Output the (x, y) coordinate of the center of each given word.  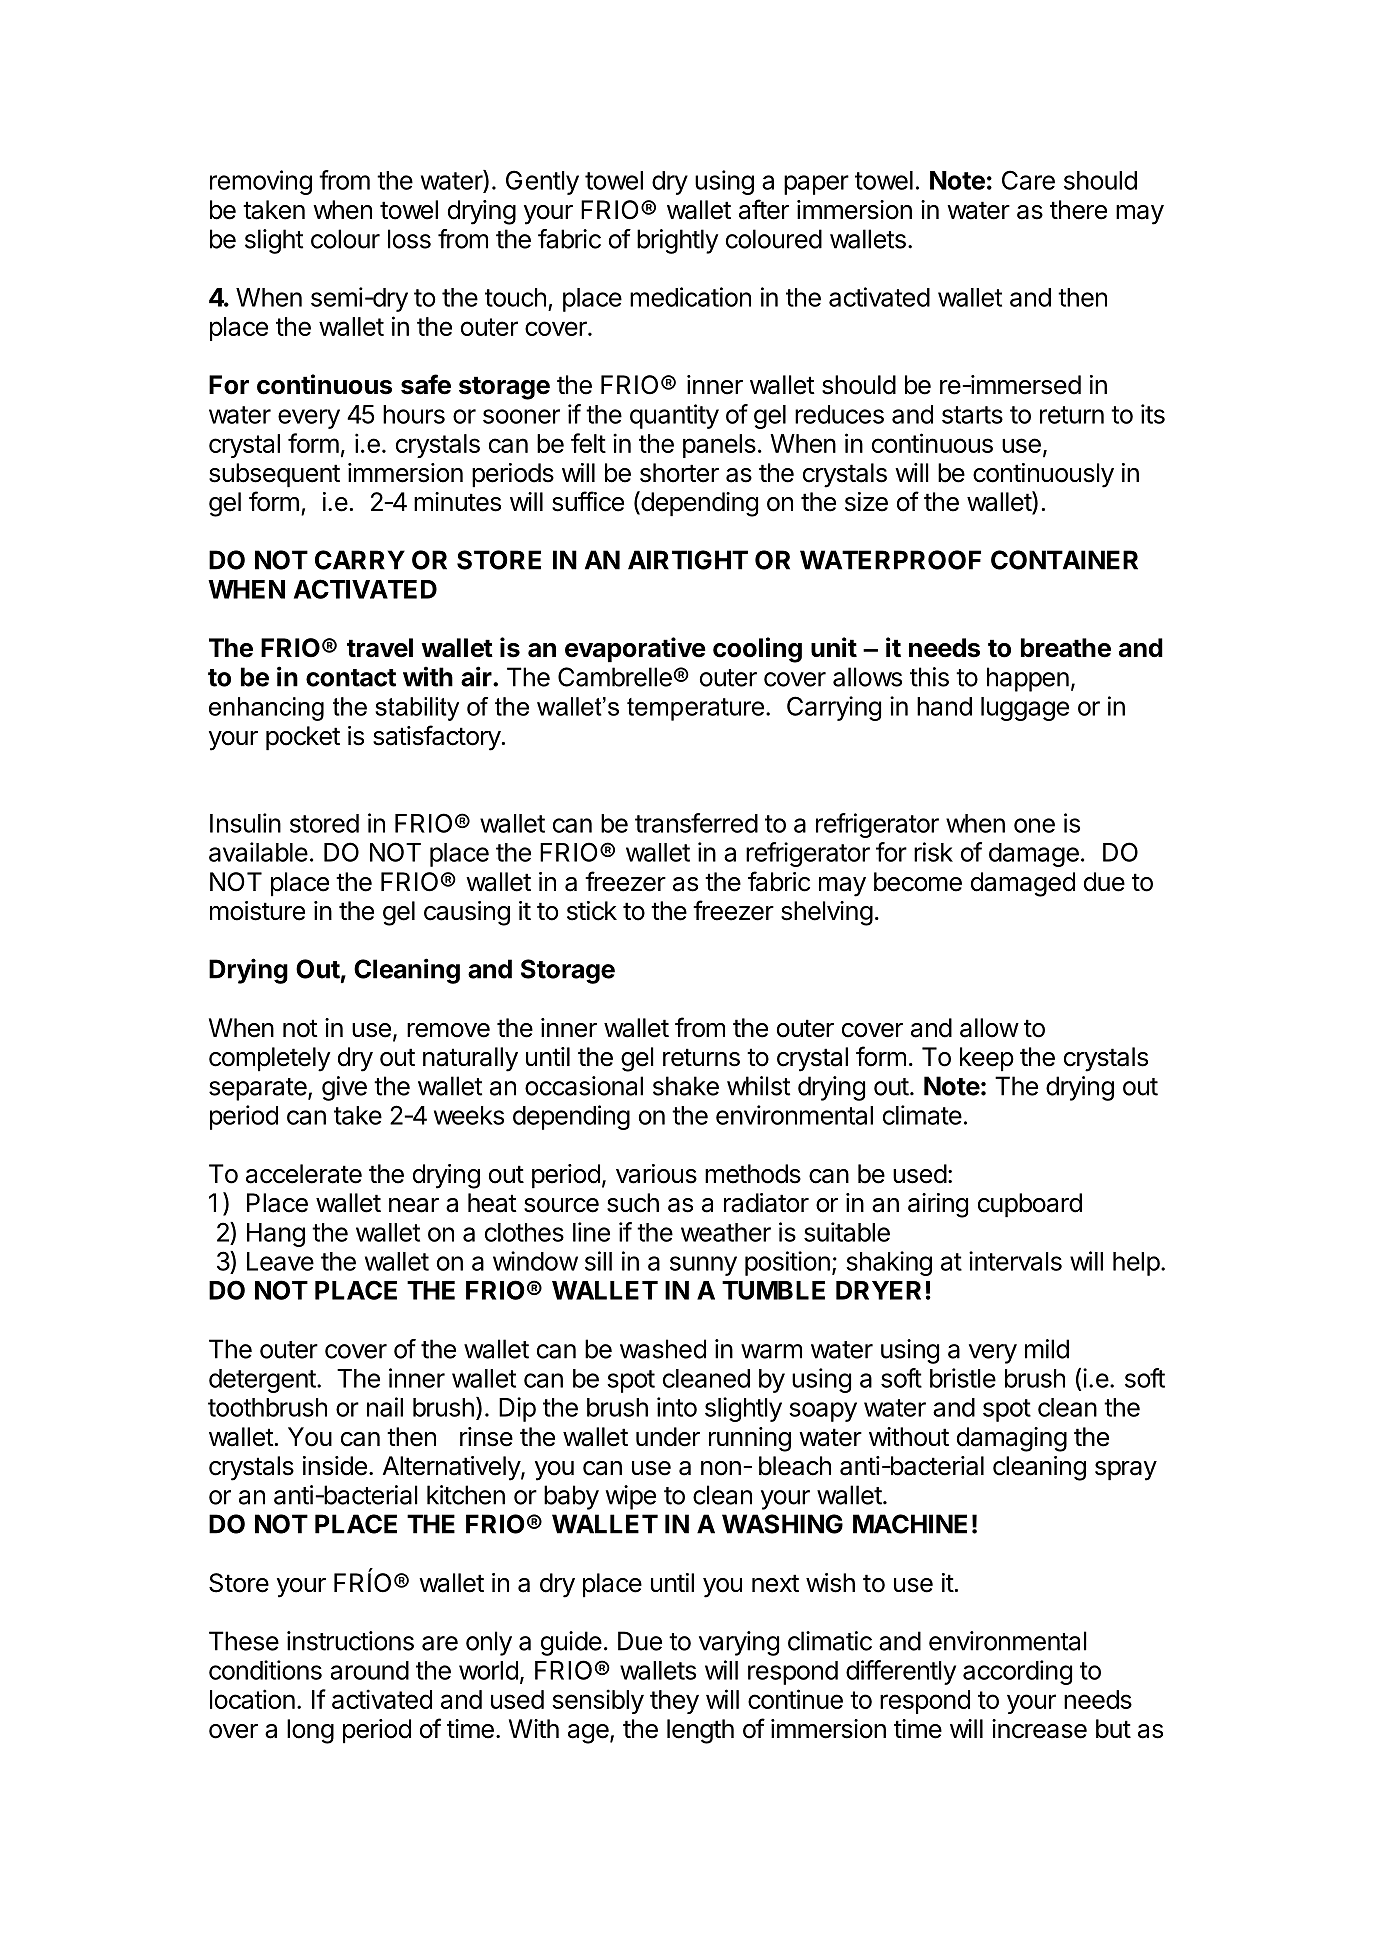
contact (351, 678)
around (370, 1670)
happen (1028, 679)
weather (726, 1232)
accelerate (304, 1174)
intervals (1015, 1261)
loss (409, 239)
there (1078, 210)
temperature (695, 709)
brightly (677, 241)
